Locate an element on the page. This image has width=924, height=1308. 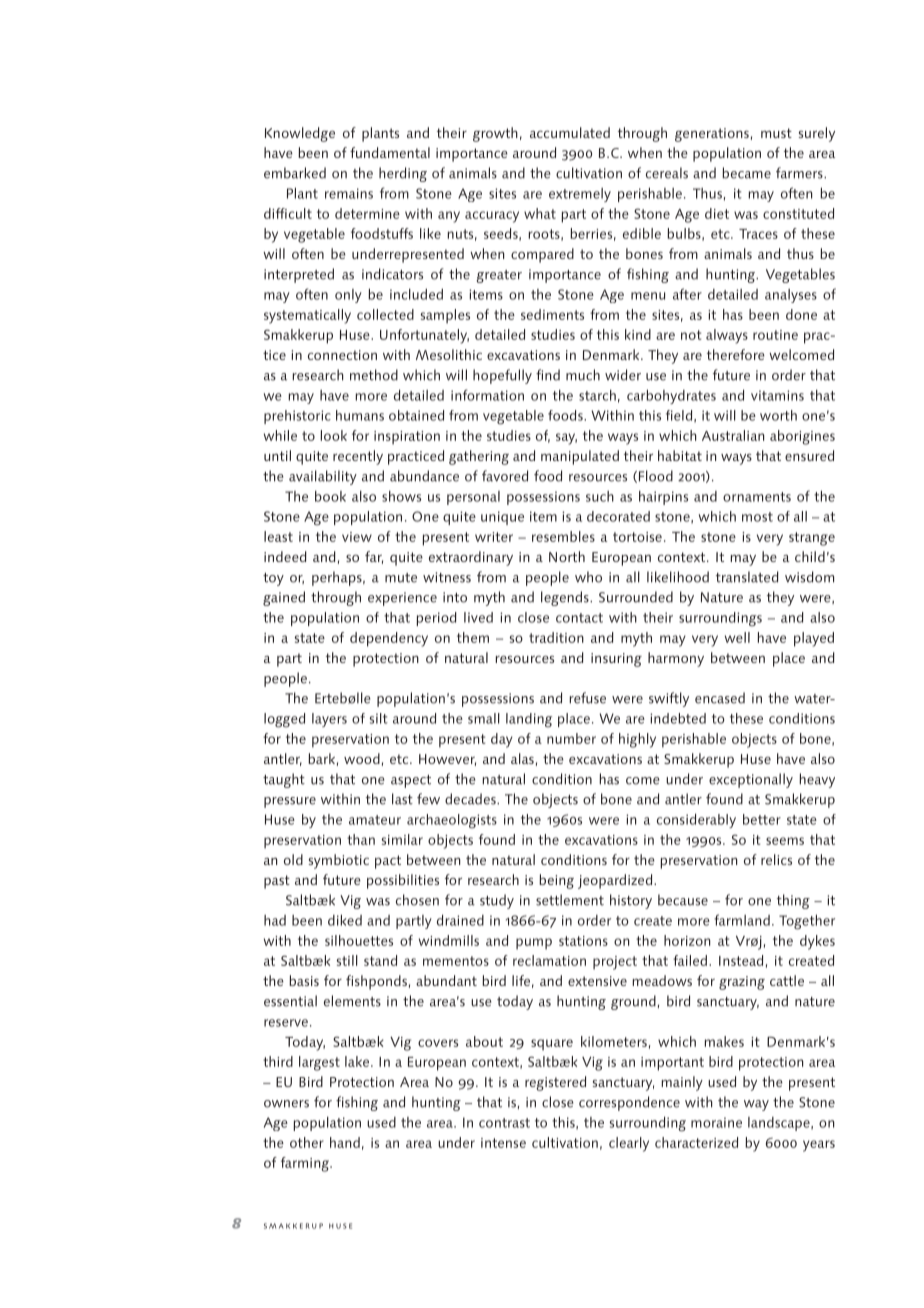
became is located at coordinates (746, 173).
